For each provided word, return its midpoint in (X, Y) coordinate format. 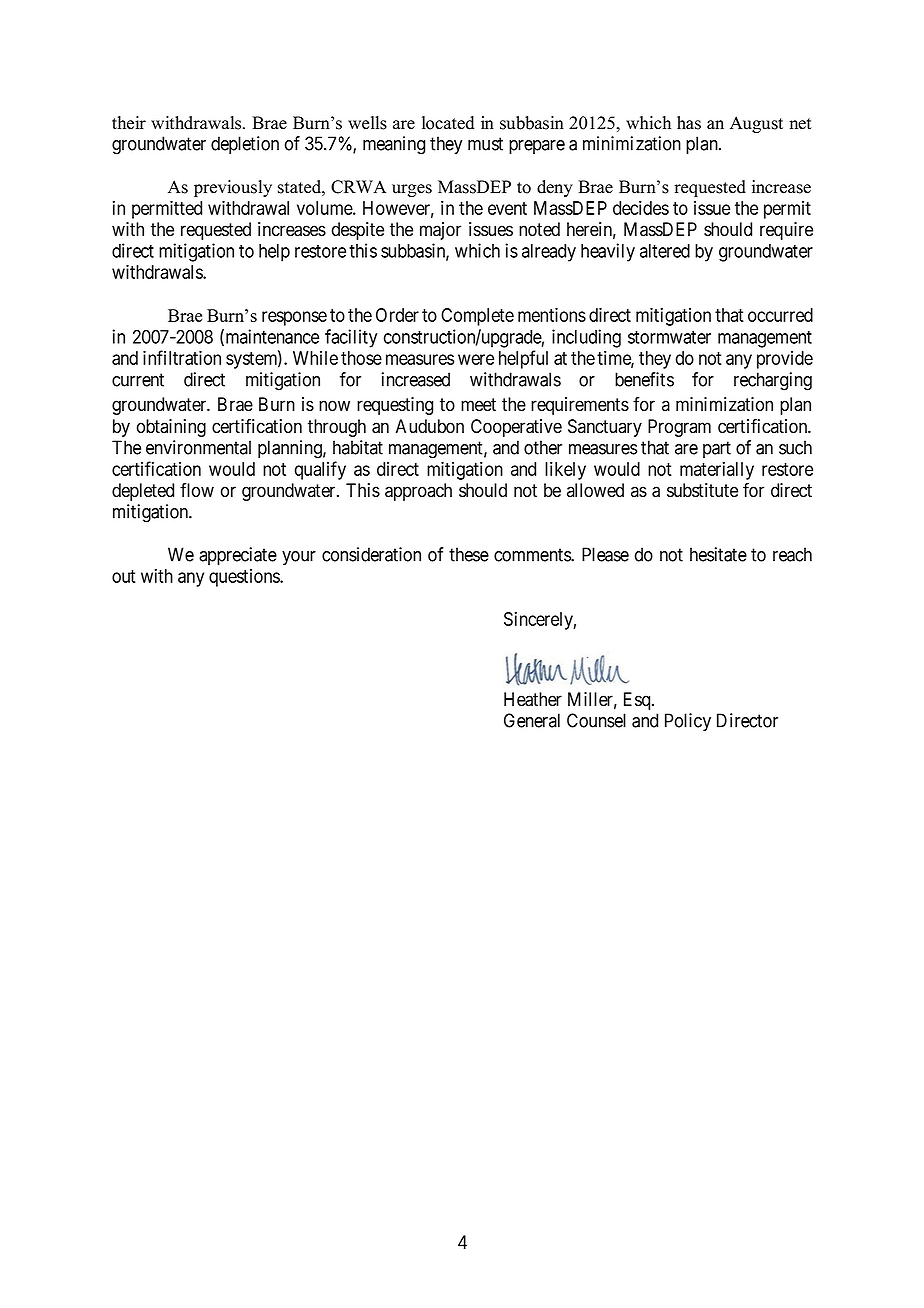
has (689, 123)
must (485, 144)
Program (679, 428)
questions (245, 578)
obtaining (171, 428)
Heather (533, 699)
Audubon (430, 426)
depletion (245, 145)
